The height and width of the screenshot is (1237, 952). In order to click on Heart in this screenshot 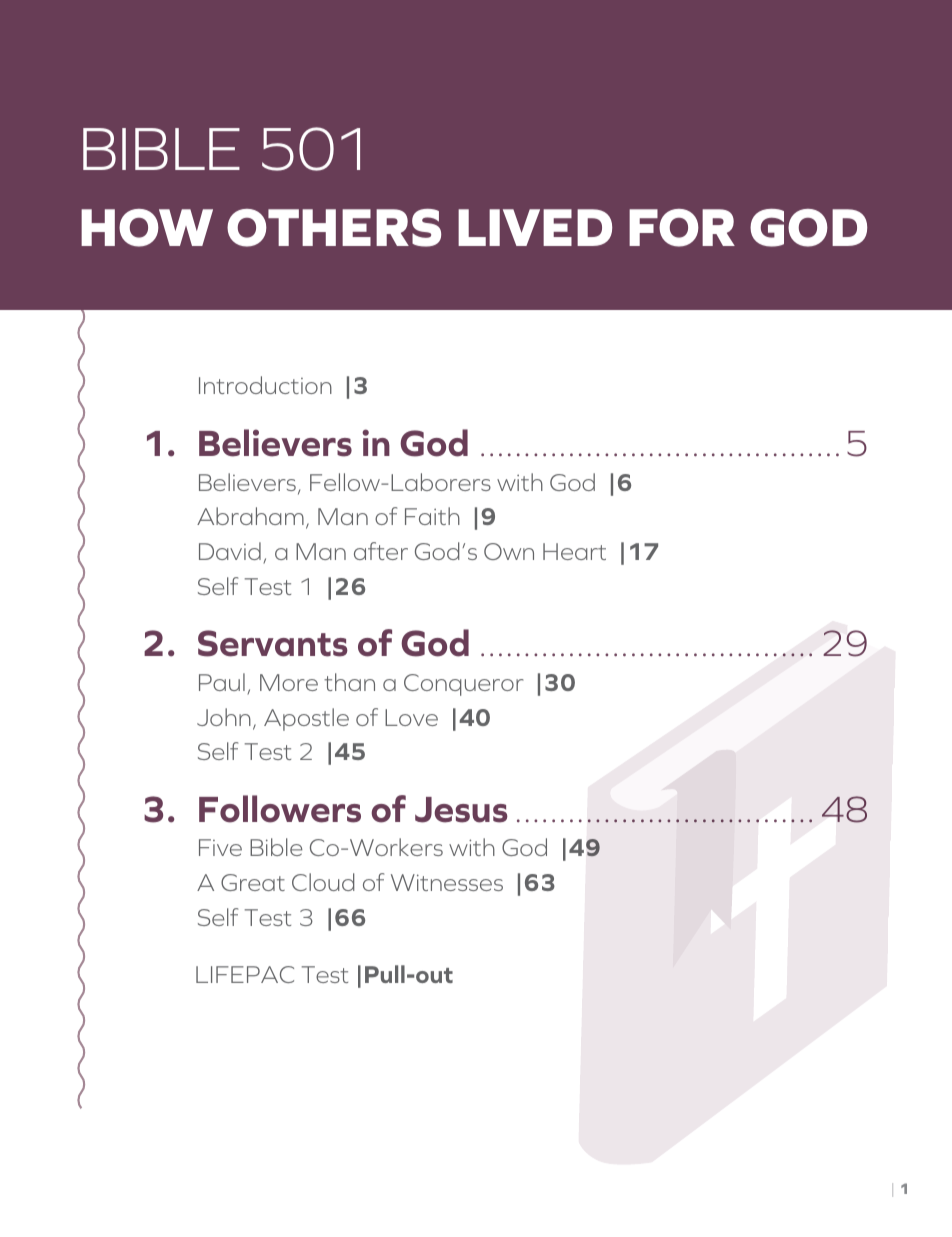, I will do `click(574, 551)`.
